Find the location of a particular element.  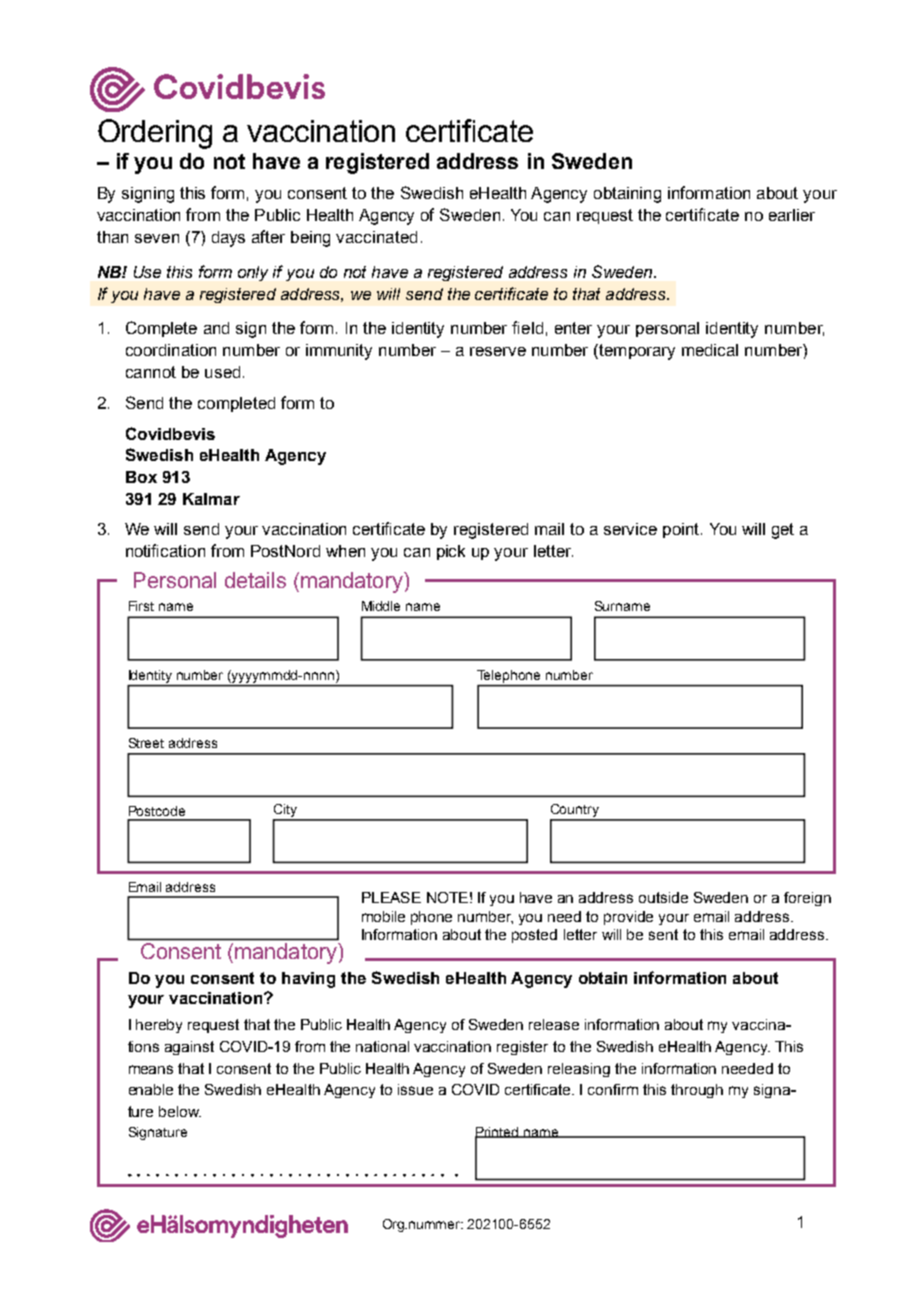

enable is located at coordinates (151, 1089).
